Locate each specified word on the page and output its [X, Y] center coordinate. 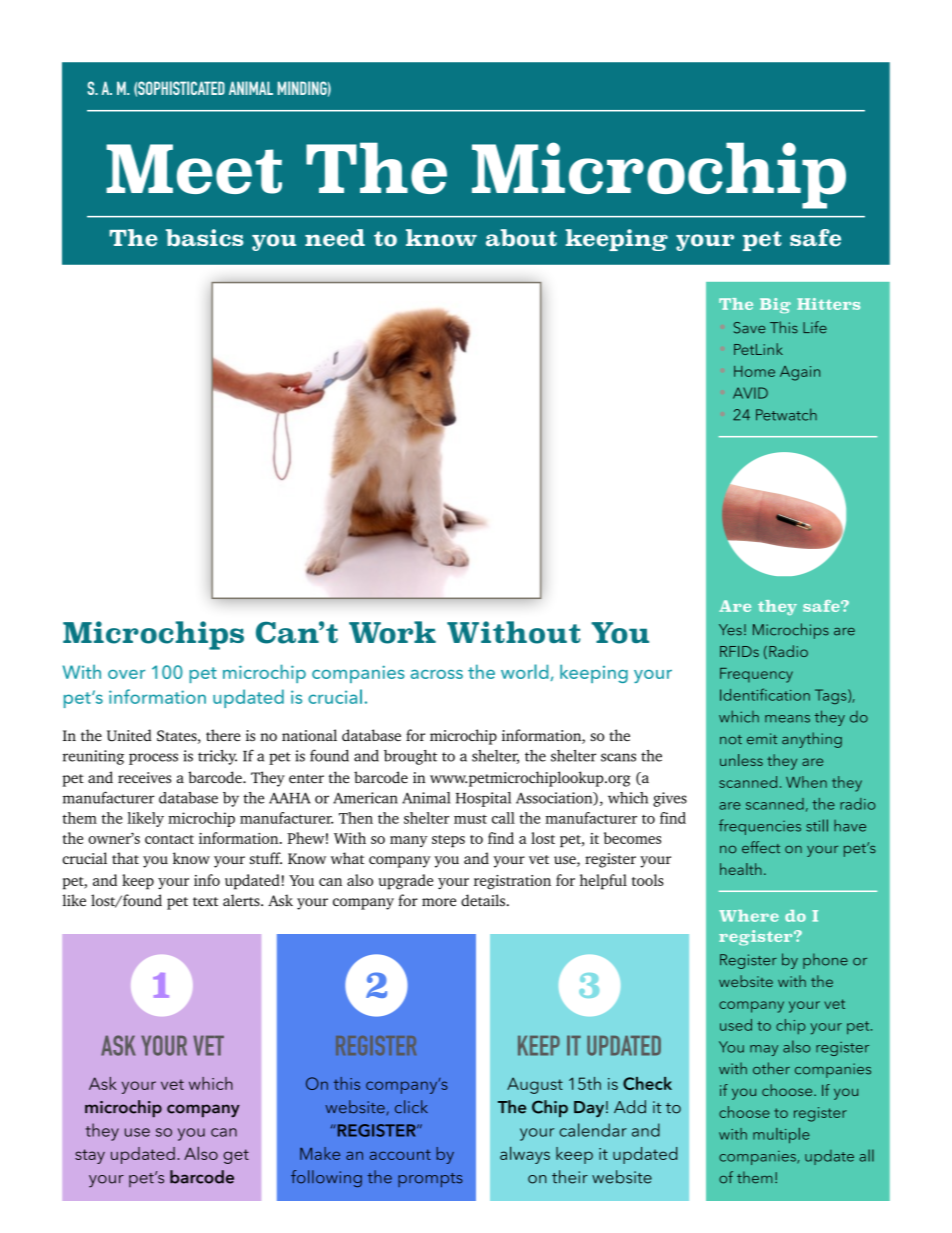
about [521, 238]
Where [749, 916]
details [483, 900]
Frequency [756, 675]
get [236, 1156]
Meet [194, 169]
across [437, 674]
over [126, 674]
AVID [750, 393]
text [205, 901]
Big [775, 305]
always [525, 1155]
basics [205, 238]
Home [754, 371]
